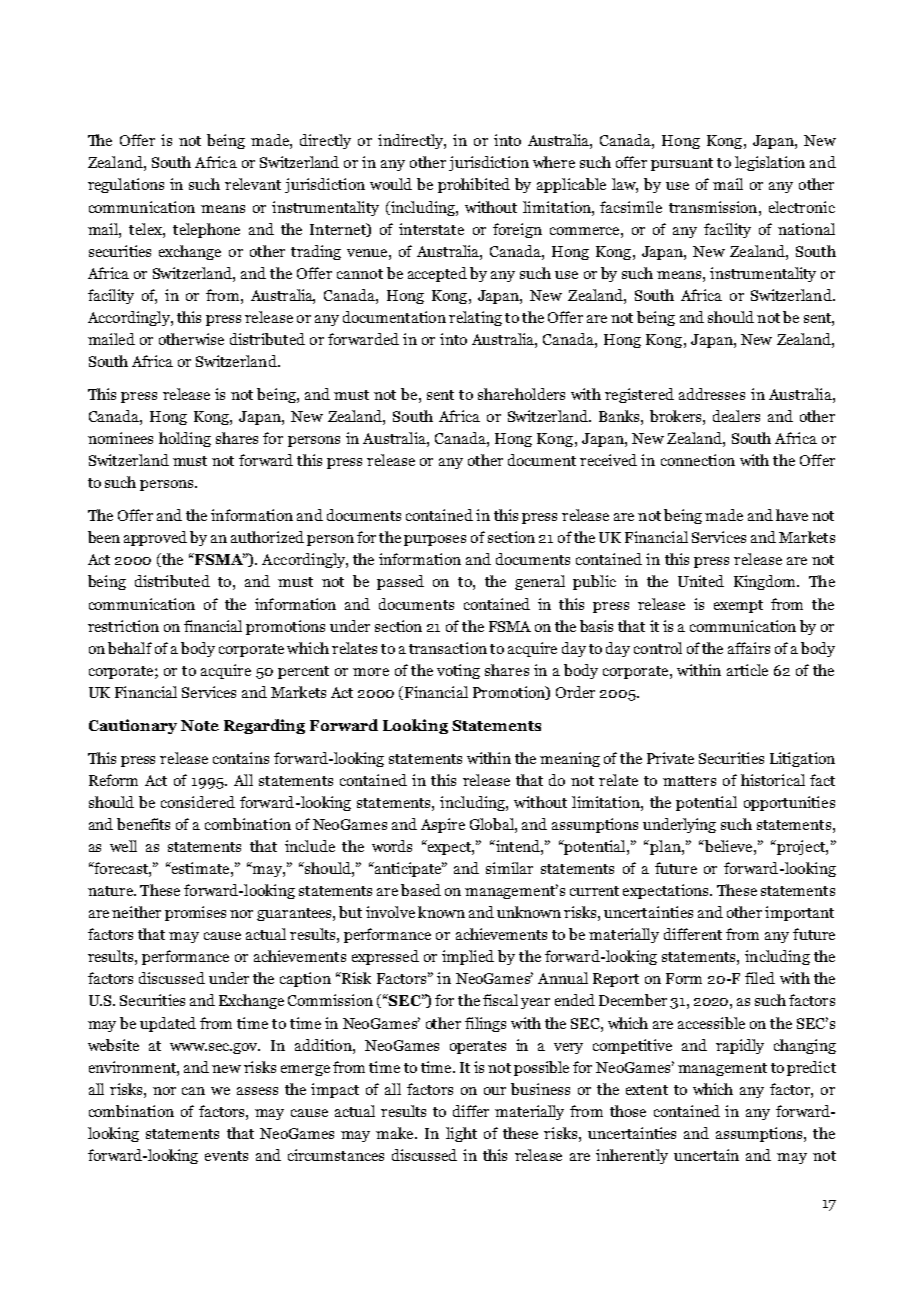  What do you see at coordinates (714, 207) in the document?
I see `transmission` at bounding box center [714, 207].
